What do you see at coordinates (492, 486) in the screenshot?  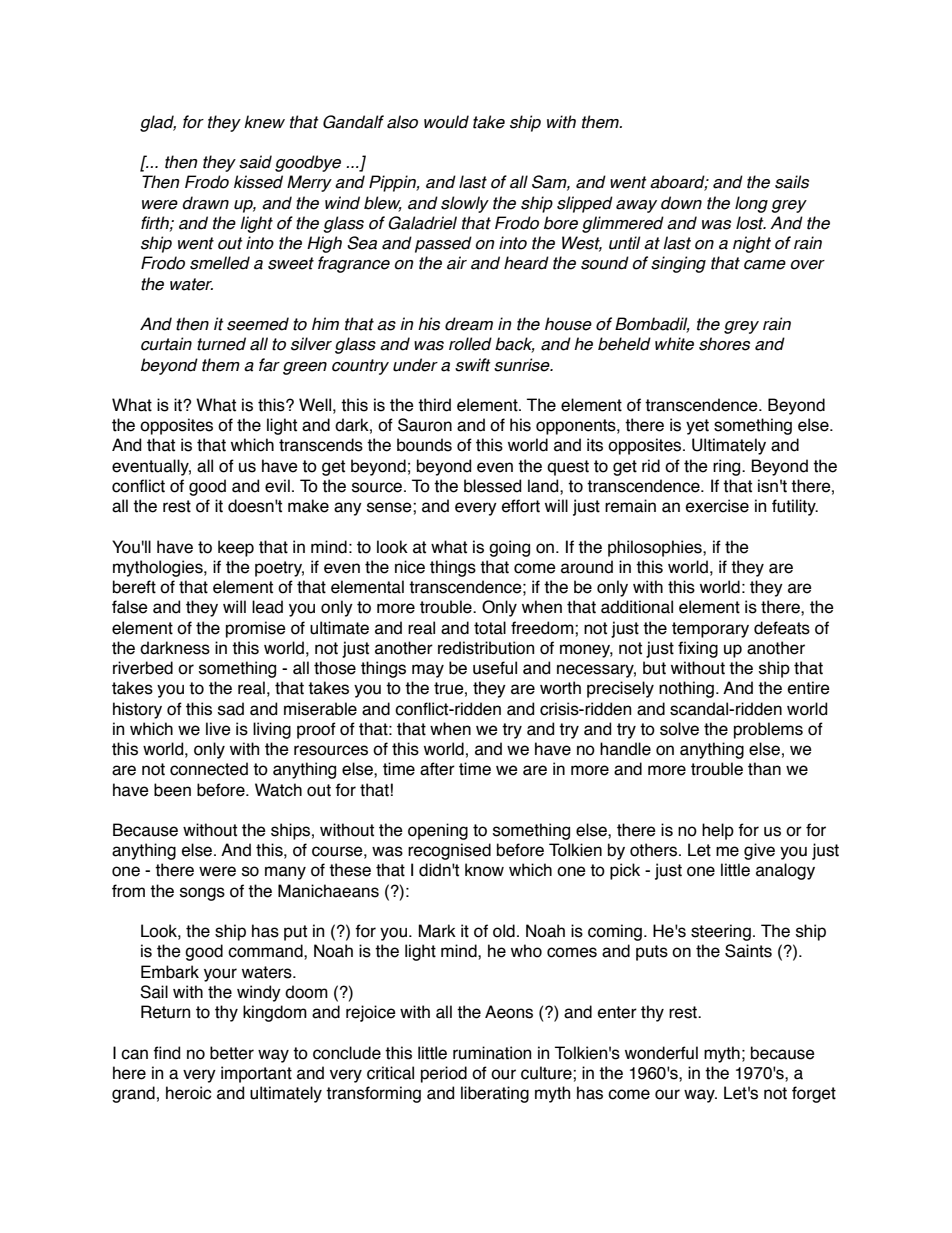 I see `blessed` at bounding box center [492, 486].
